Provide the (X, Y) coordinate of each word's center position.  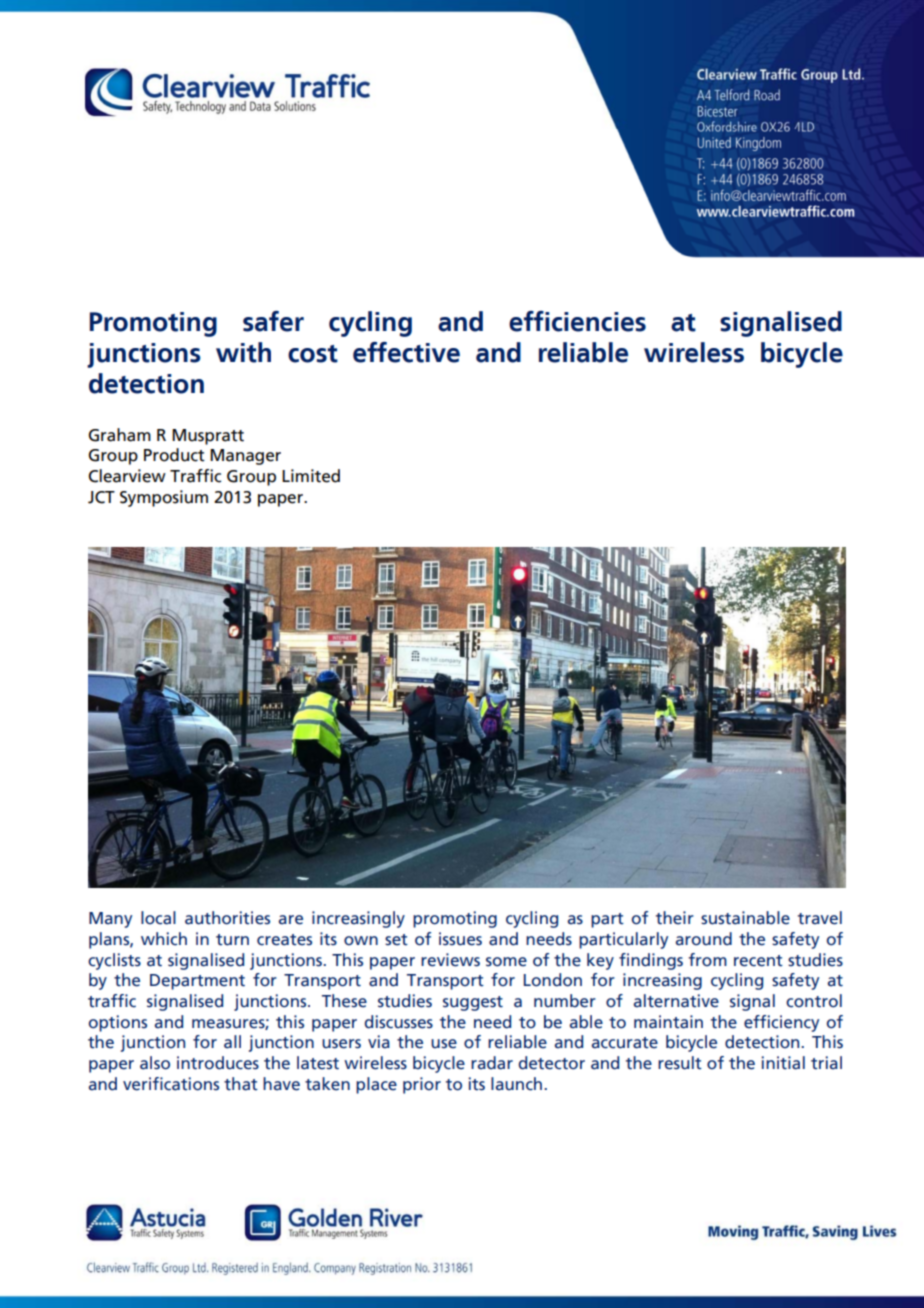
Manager (245, 457)
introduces (218, 1063)
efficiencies (577, 321)
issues (460, 939)
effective (406, 352)
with (243, 352)
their (675, 918)
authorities (227, 918)
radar (492, 1063)
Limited (311, 476)
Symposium (164, 498)
